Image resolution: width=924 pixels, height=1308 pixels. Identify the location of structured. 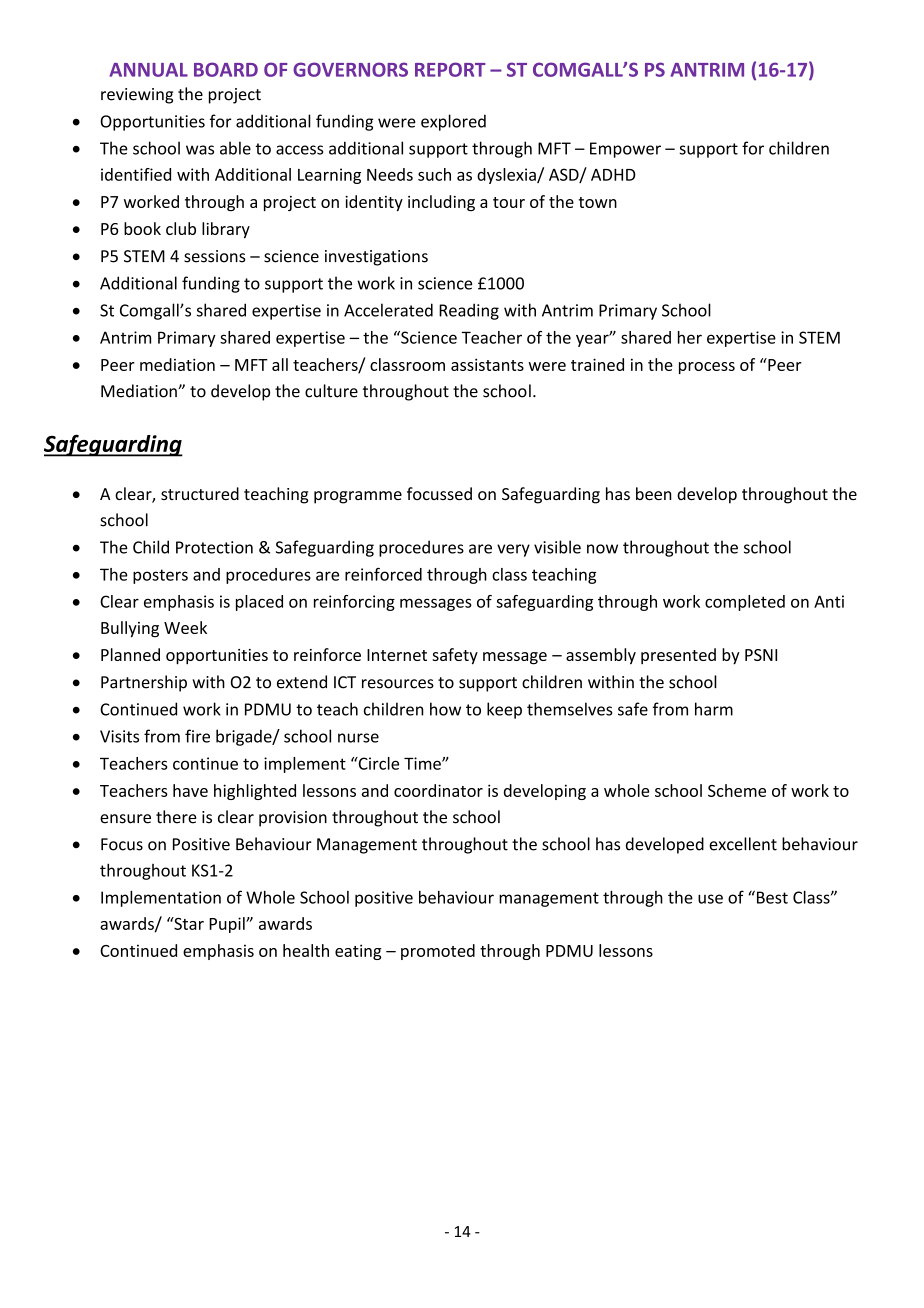
(200, 493).
